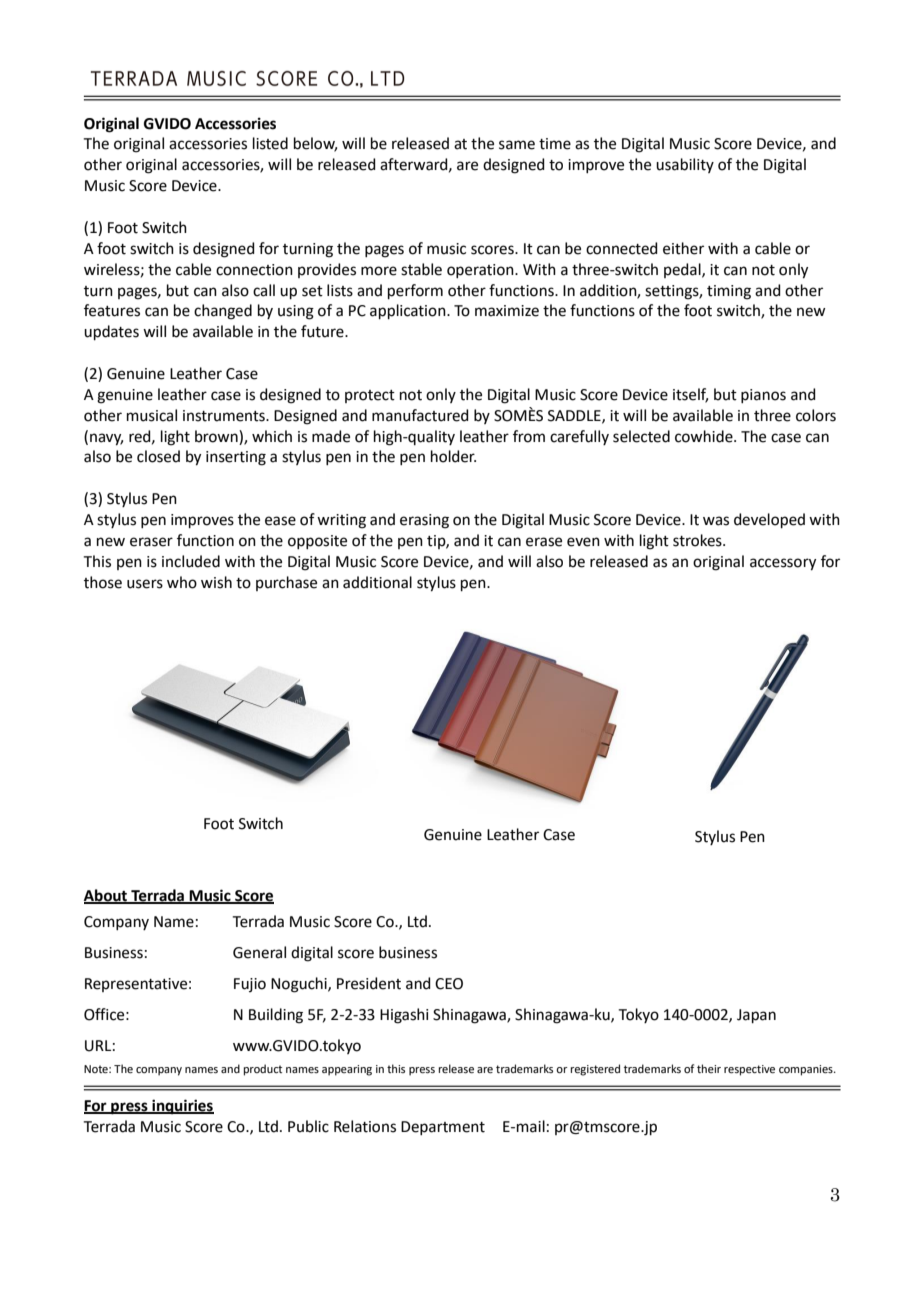 The width and height of the document is (924, 1308). What do you see at coordinates (685, 165) in the document?
I see `usability` at bounding box center [685, 165].
